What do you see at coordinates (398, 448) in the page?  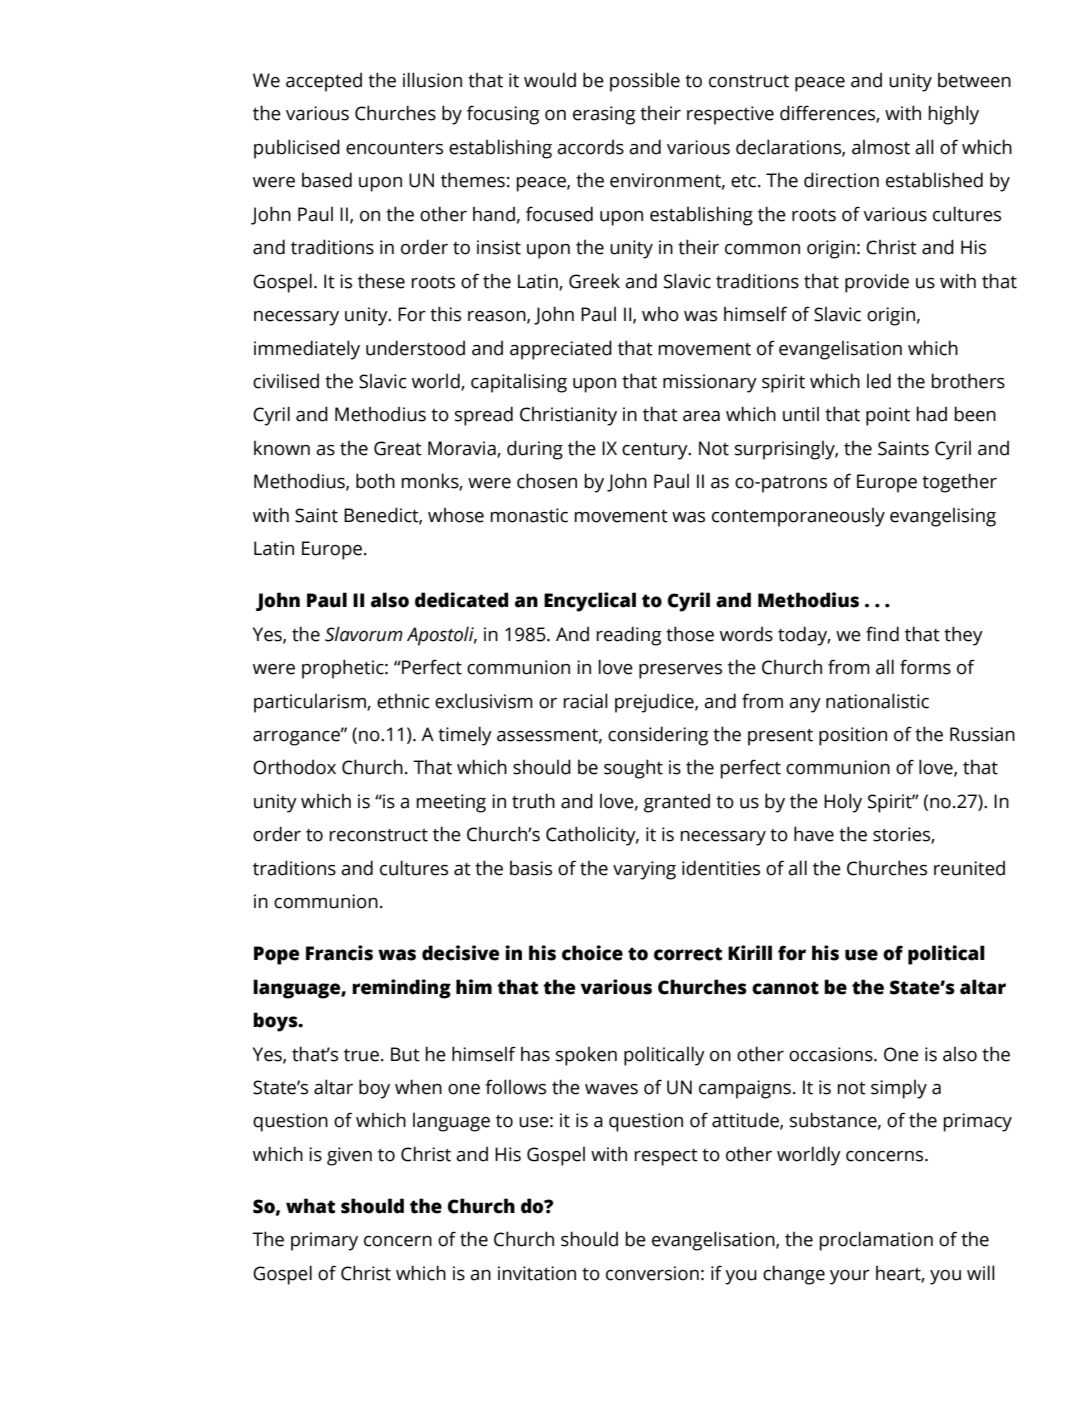 I see `Great` at bounding box center [398, 448].
